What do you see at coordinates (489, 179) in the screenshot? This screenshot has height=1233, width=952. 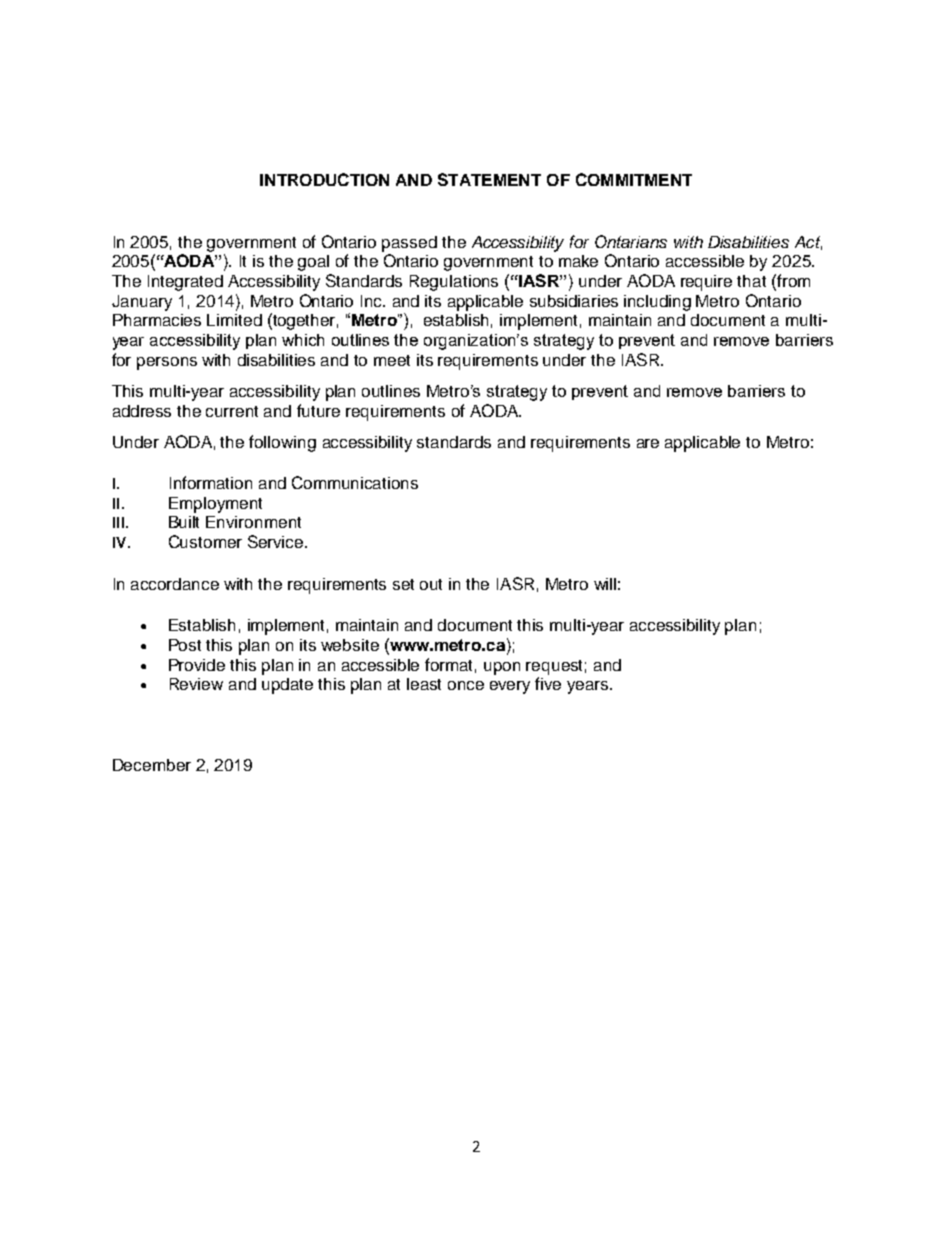 I see `STATEMENT` at bounding box center [489, 179].
